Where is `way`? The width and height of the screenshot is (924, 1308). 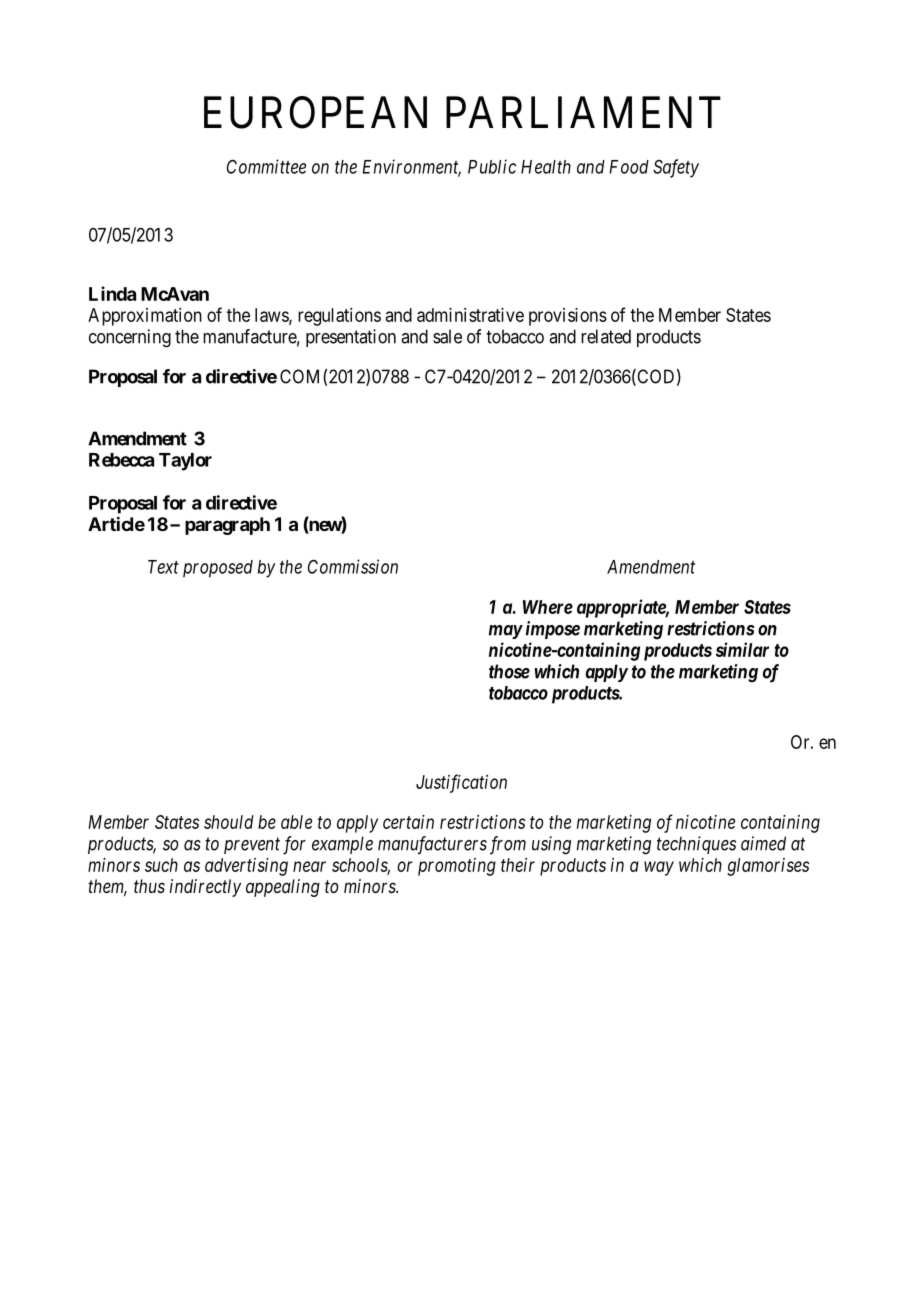 way is located at coordinates (659, 868).
